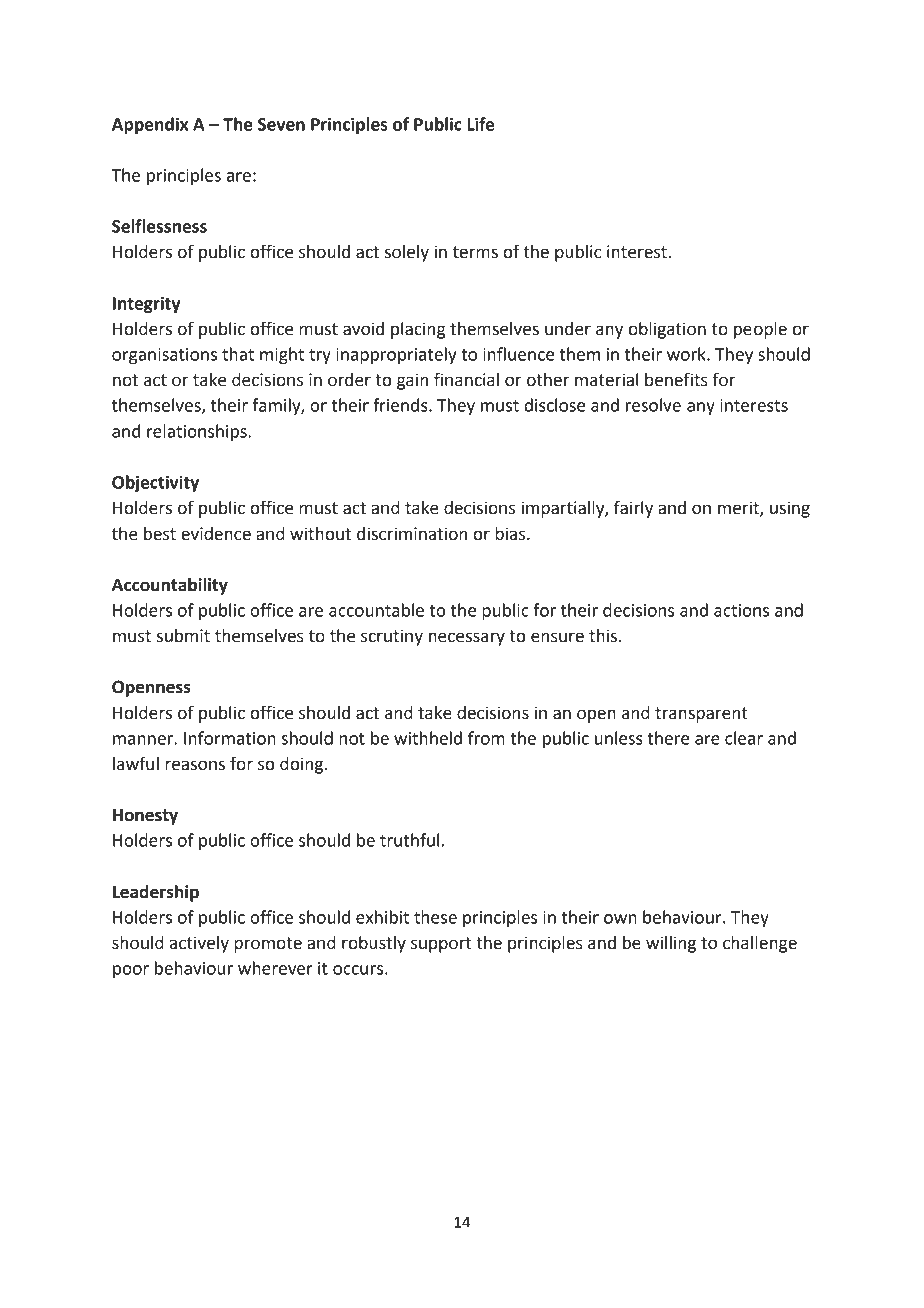  What do you see at coordinates (150, 125) in the screenshot?
I see `Appendix` at bounding box center [150, 125].
